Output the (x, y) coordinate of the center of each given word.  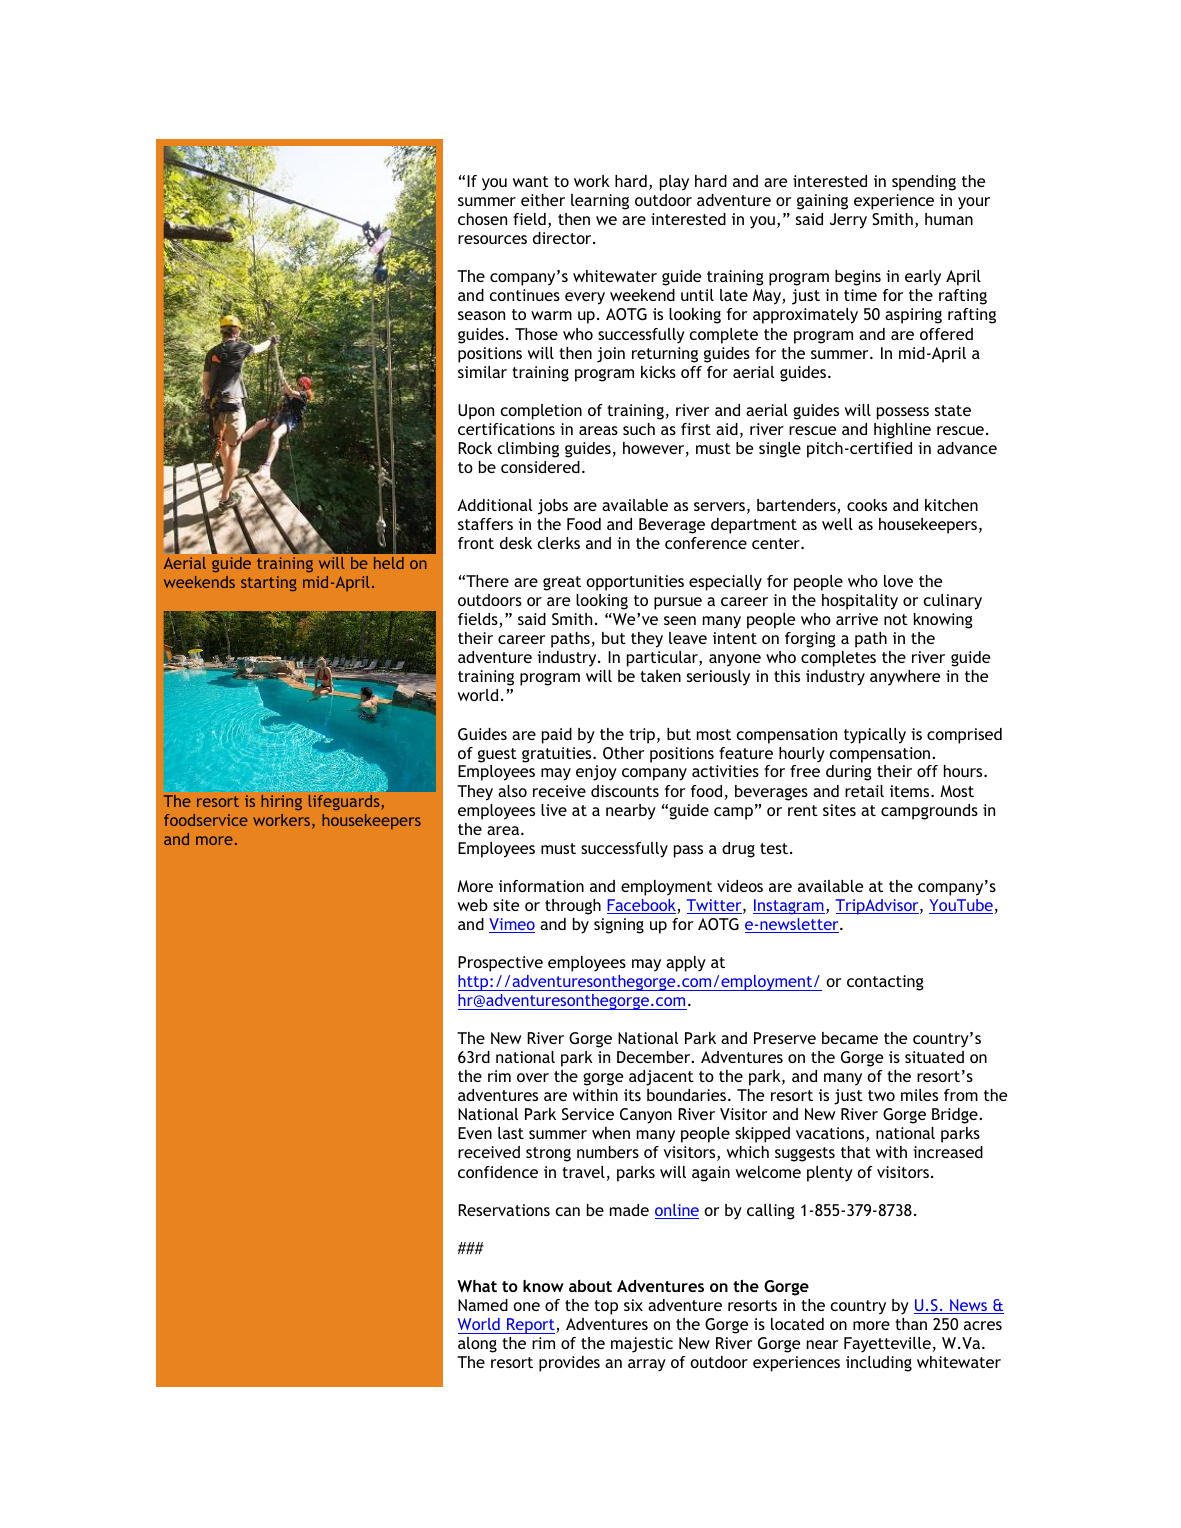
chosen (482, 219)
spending (924, 183)
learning (600, 202)
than (911, 1324)
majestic (642, 1345)
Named (483, 1305)
